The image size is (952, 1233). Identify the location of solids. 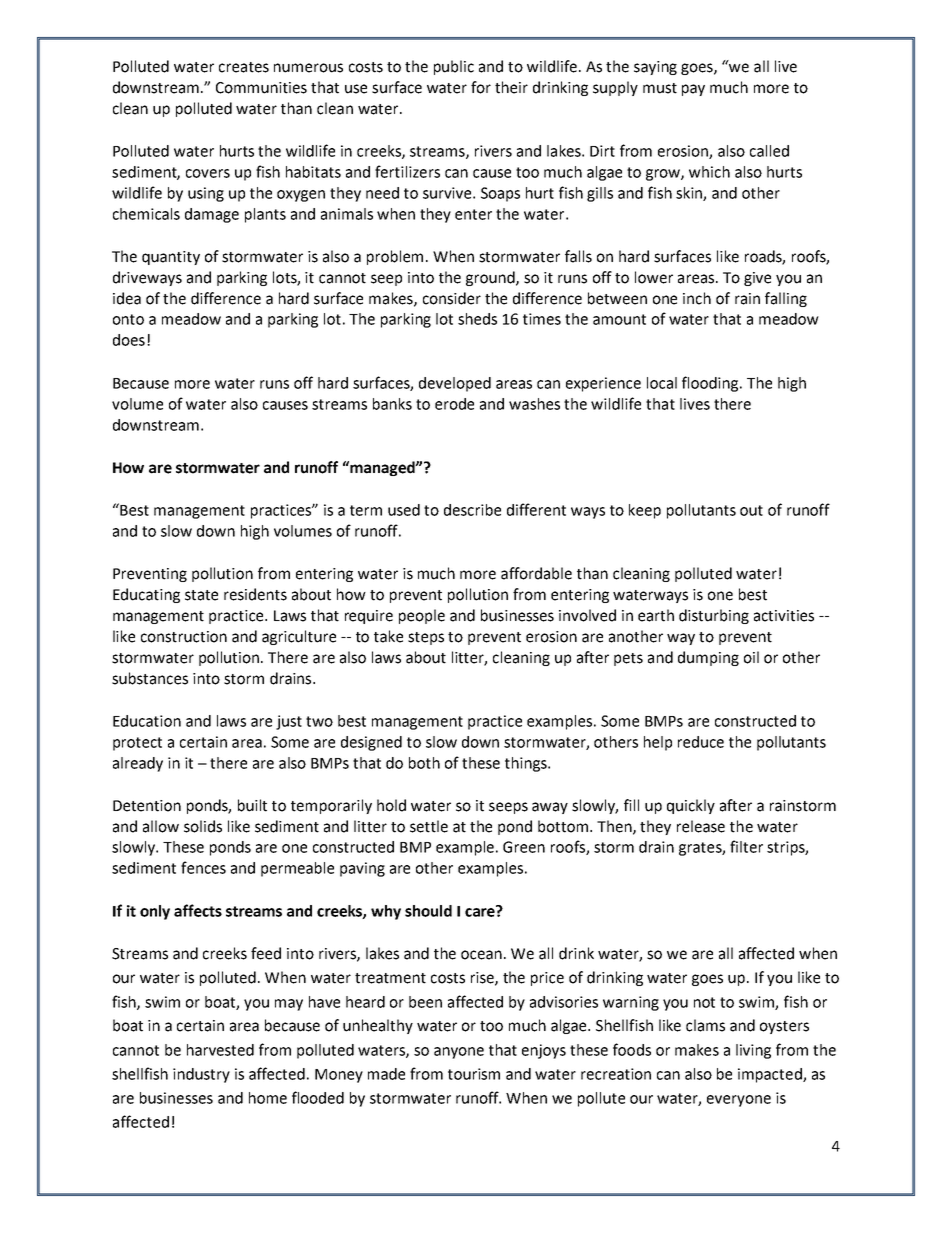
(203, 826).
